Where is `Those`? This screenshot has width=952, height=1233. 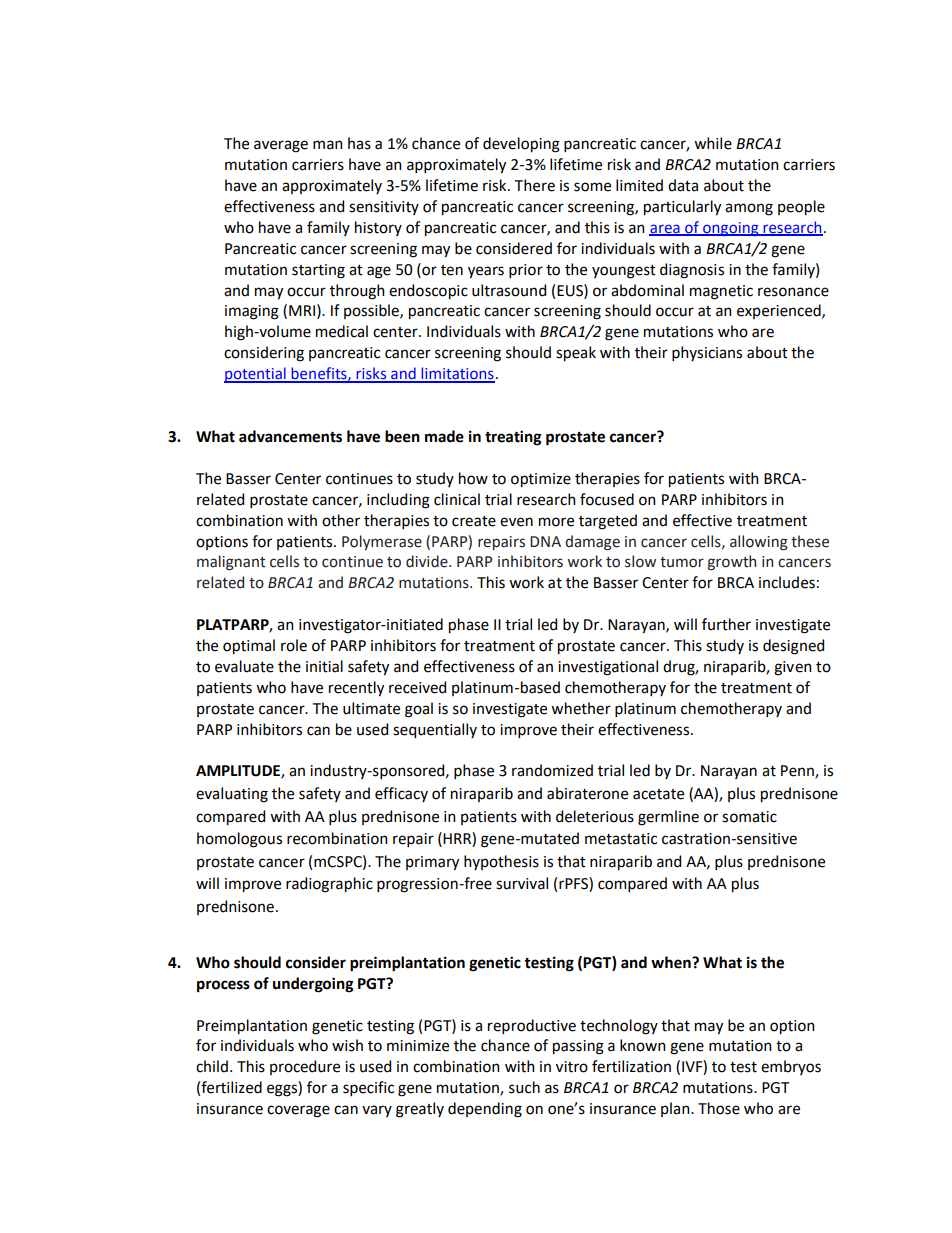 Those is located at coordinates (719, 1108).
